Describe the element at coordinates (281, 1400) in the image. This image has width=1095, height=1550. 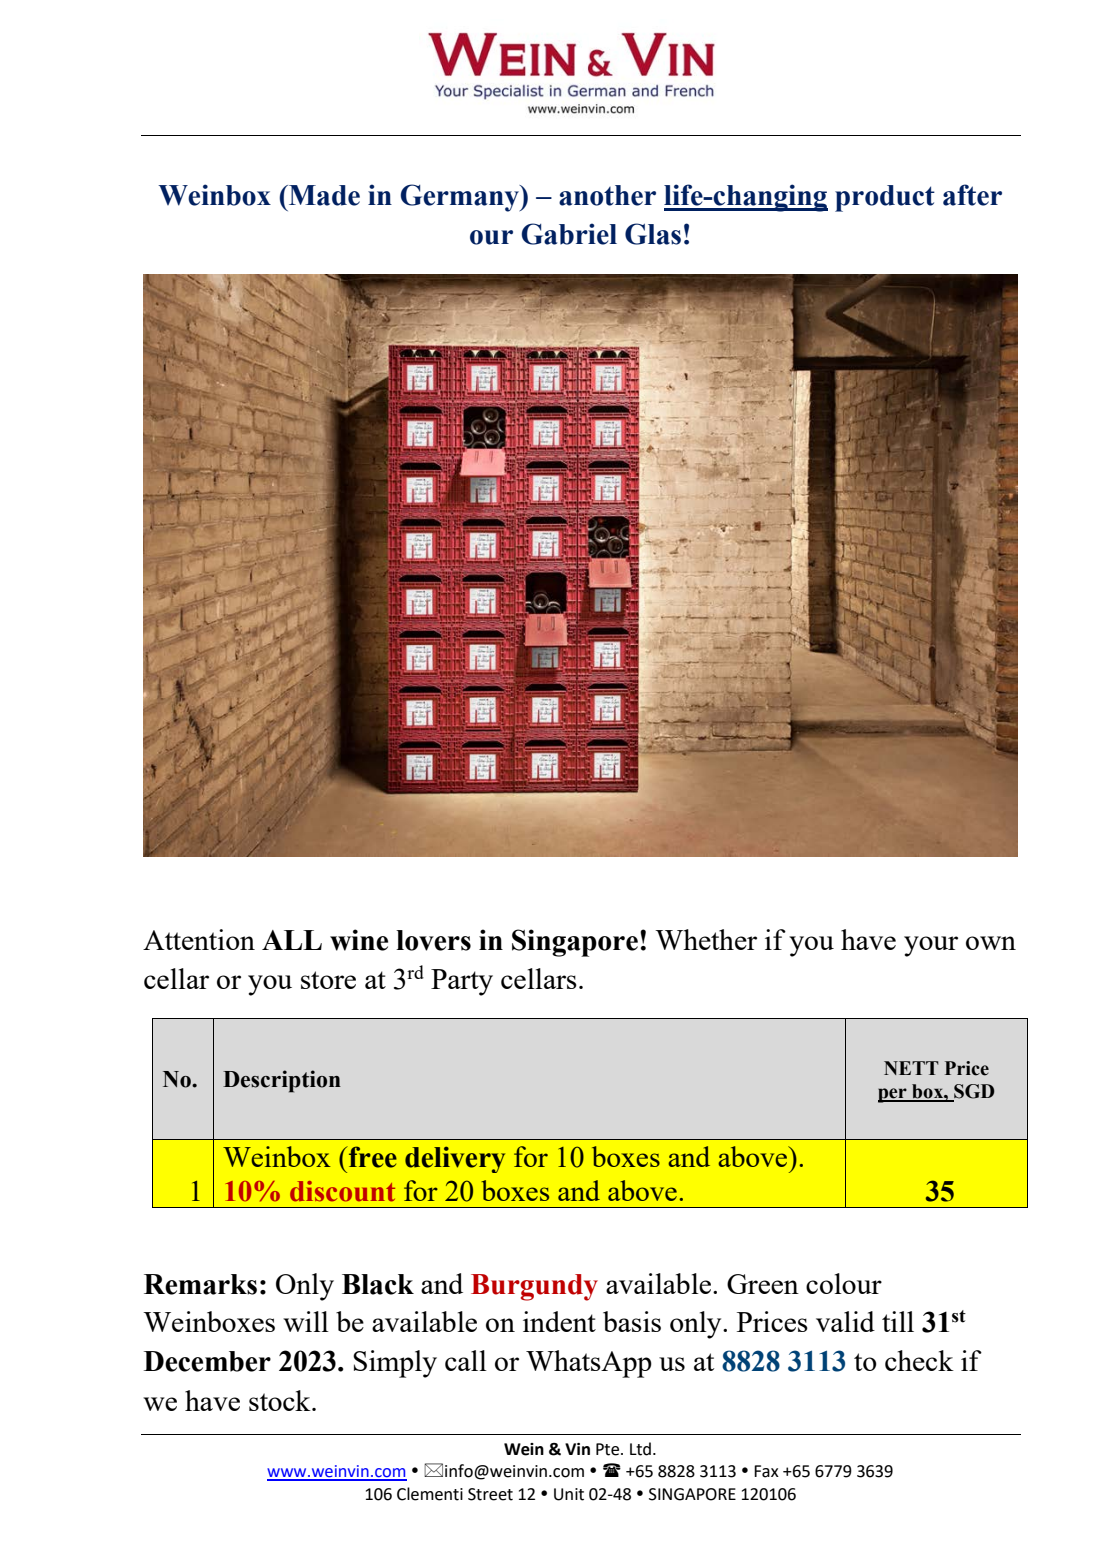
I see `stock` at that location.
